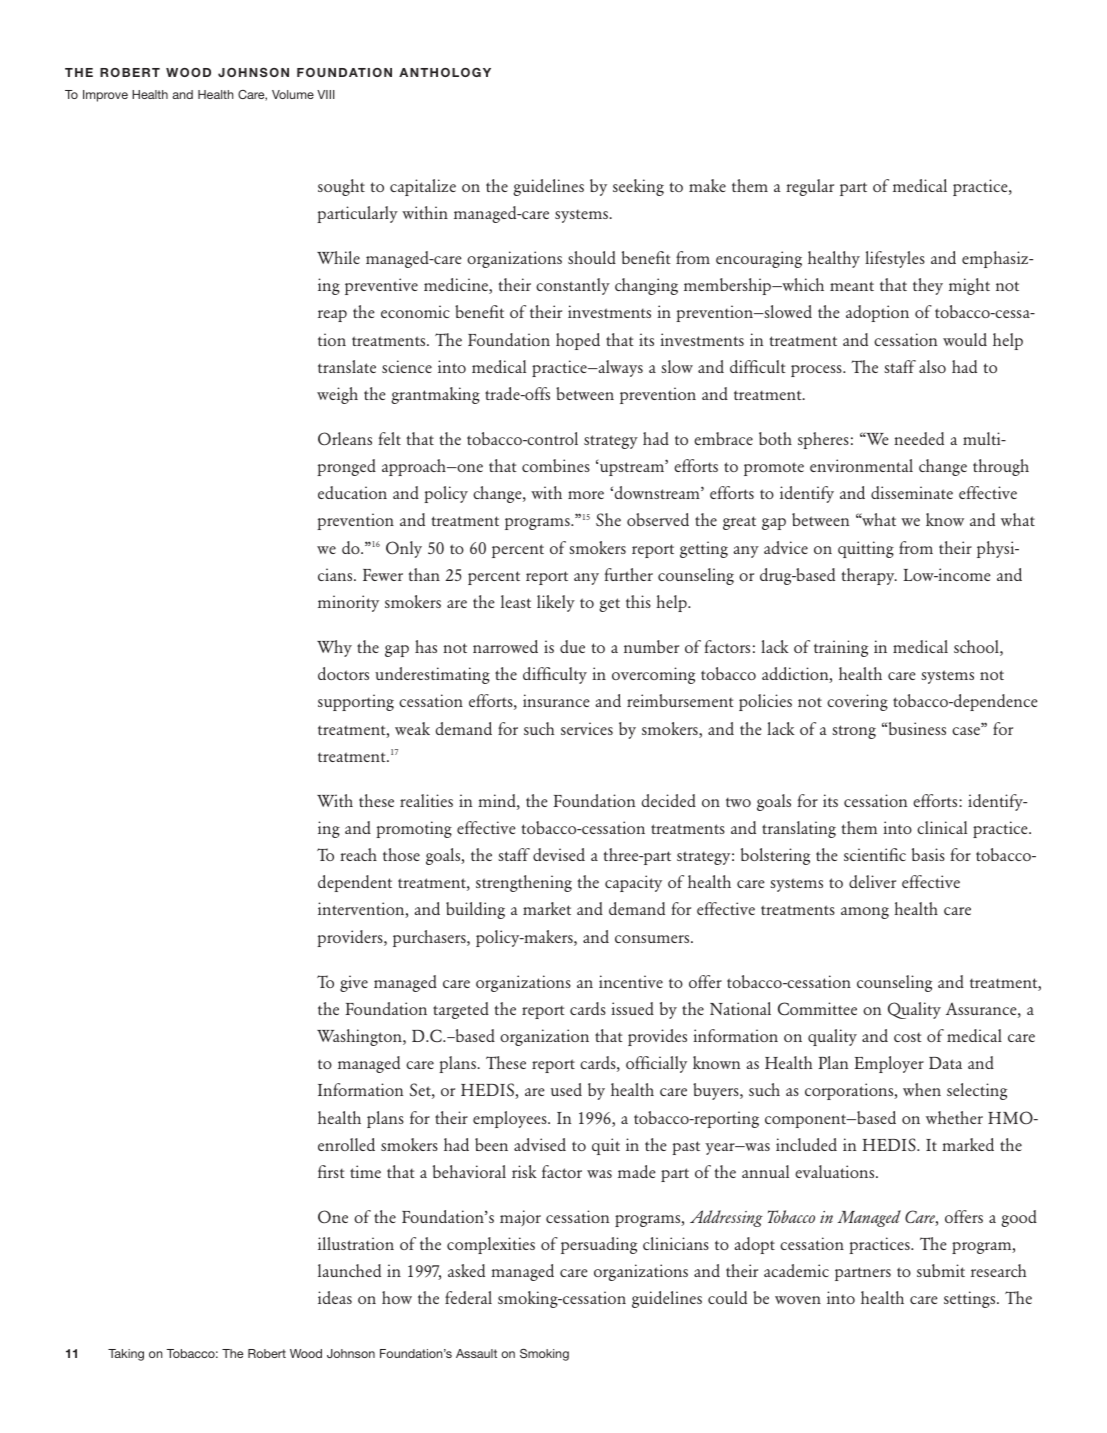  Describe the element at coordinates (587, 728) in the screenshot. I see `services` at that location.
